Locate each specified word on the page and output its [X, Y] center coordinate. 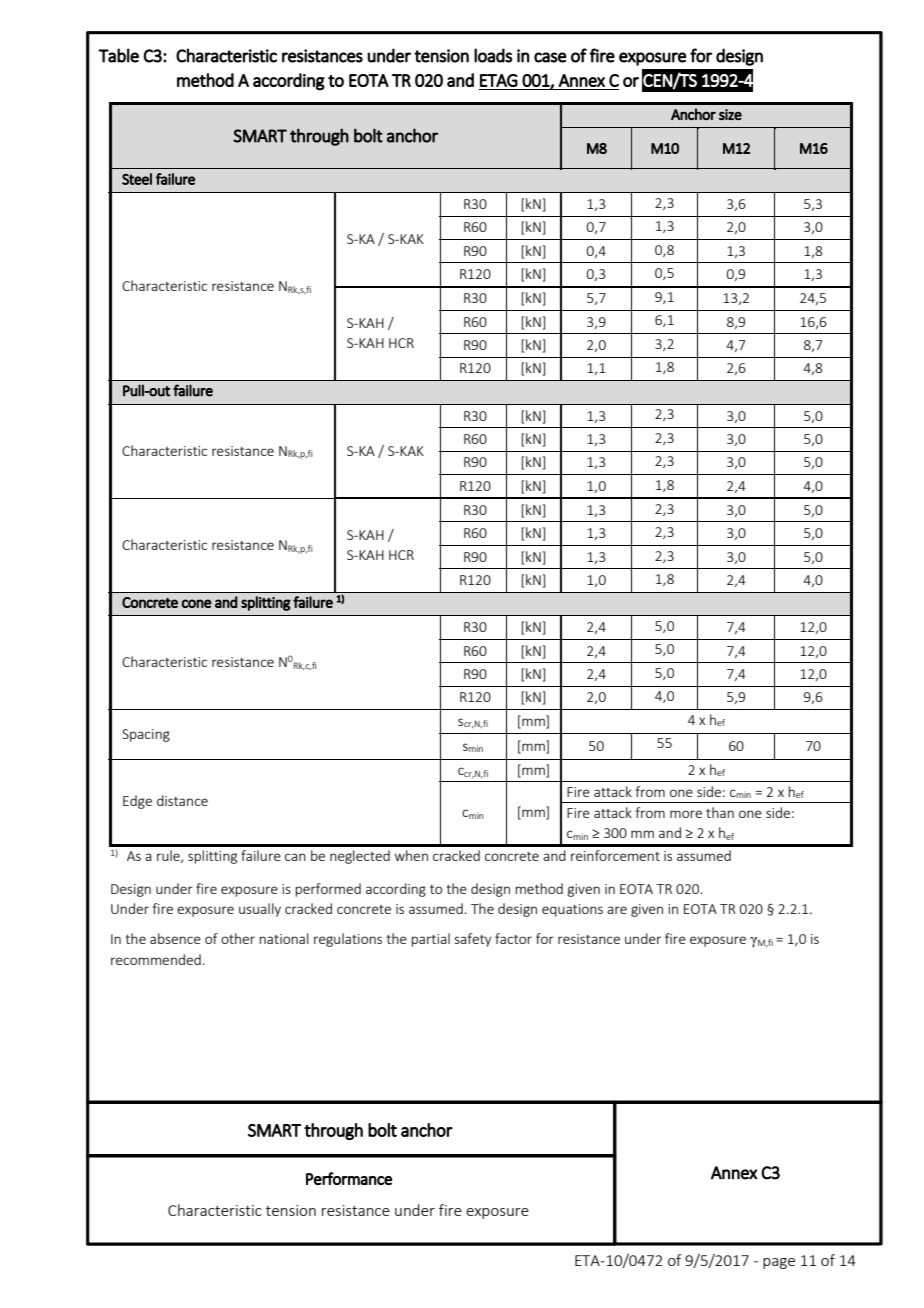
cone [197, 603]
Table [118, 55]
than [720, 812]
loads [493, 55]
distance [182, 800]
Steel [137, 179]
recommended [156, 959]
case [550, 57]
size [730, 114]
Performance [349, 1178]
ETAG [499, 80]
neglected [360, 857]
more [686, 814]
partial [430, 940]
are [617, 910]
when [411, 855]
